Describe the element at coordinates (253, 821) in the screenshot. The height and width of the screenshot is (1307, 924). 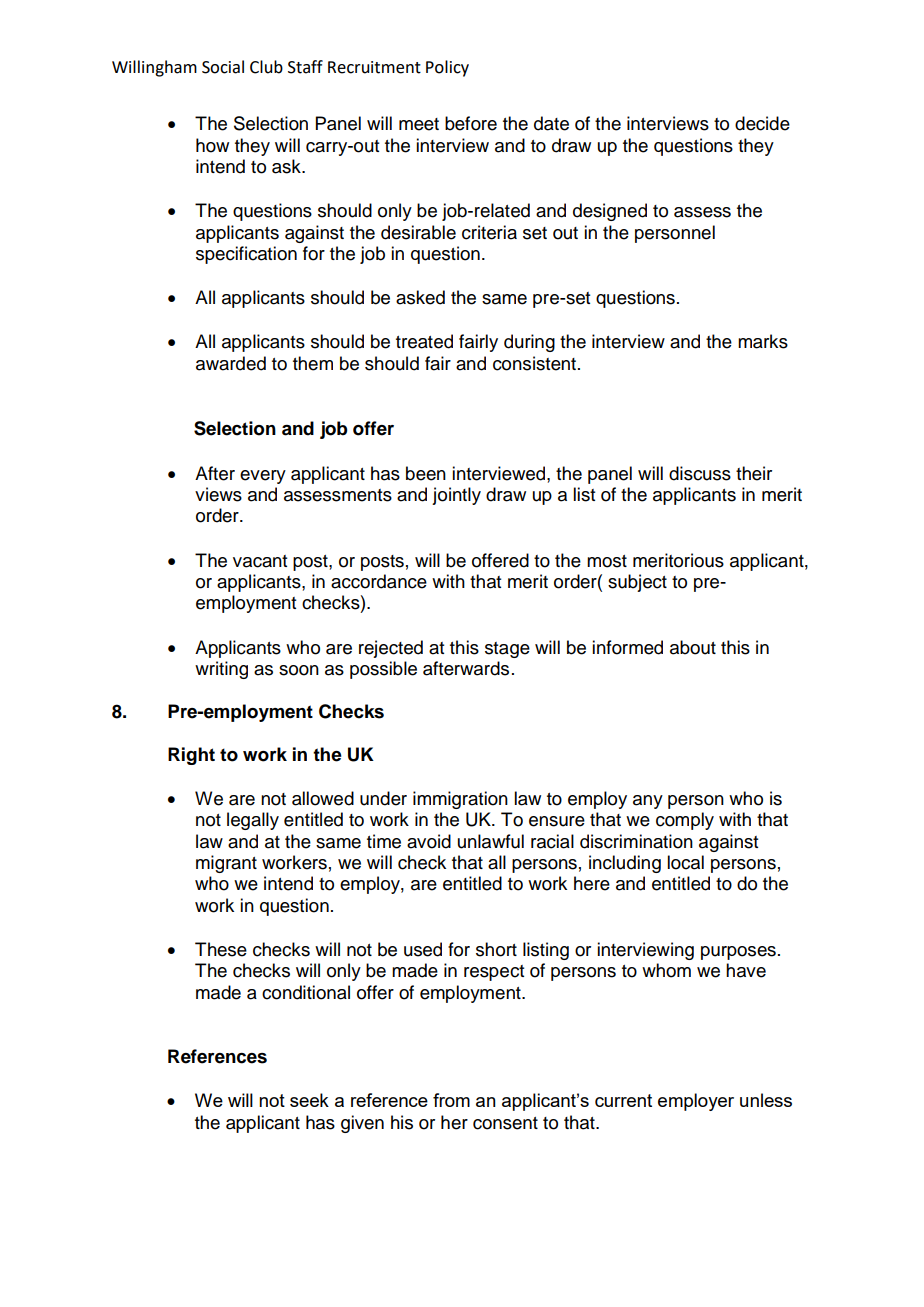
I see `legally` at that location.
